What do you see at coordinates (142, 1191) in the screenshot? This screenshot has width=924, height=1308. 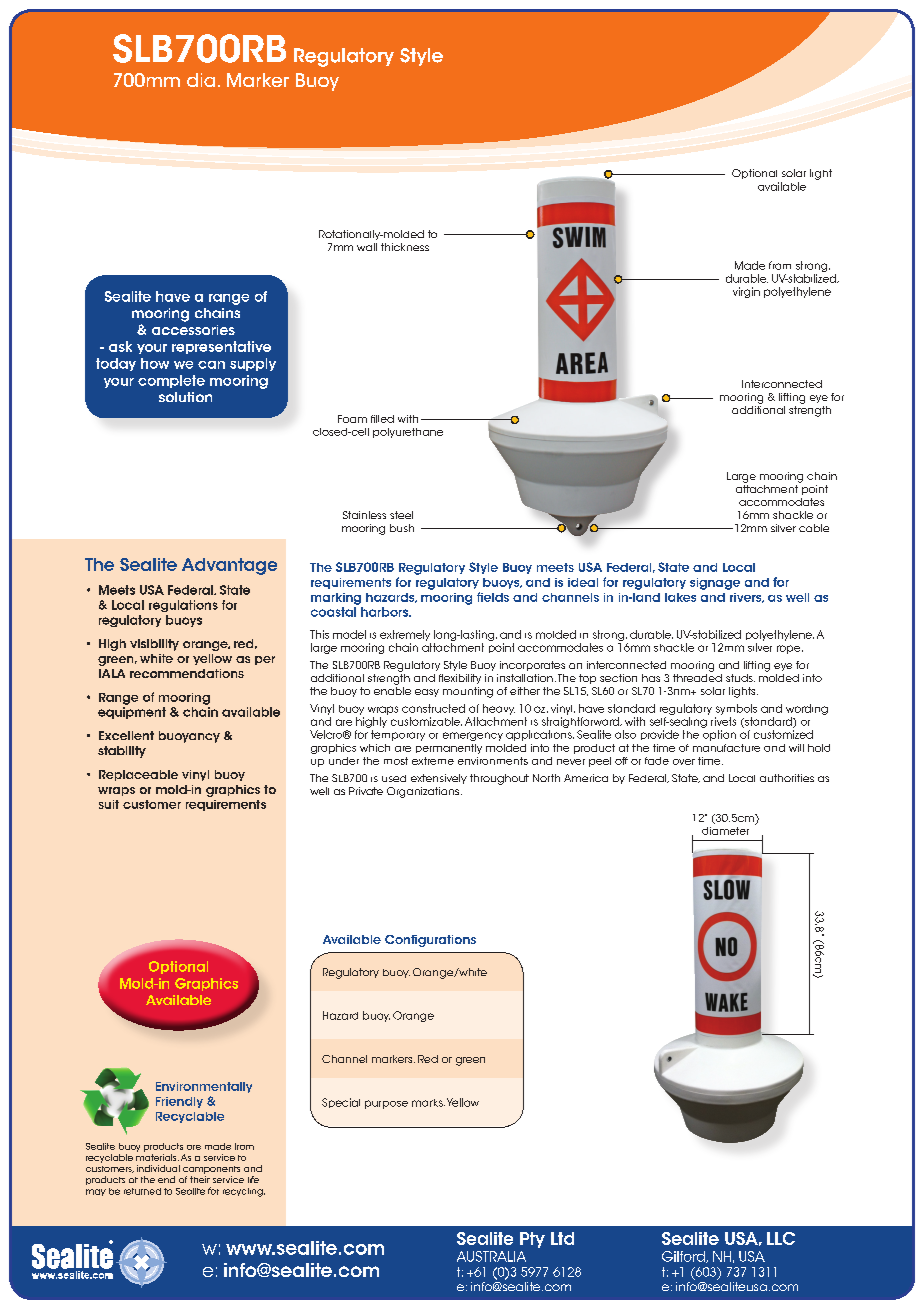 I see `returned` at bounding box center [142, 1191].
